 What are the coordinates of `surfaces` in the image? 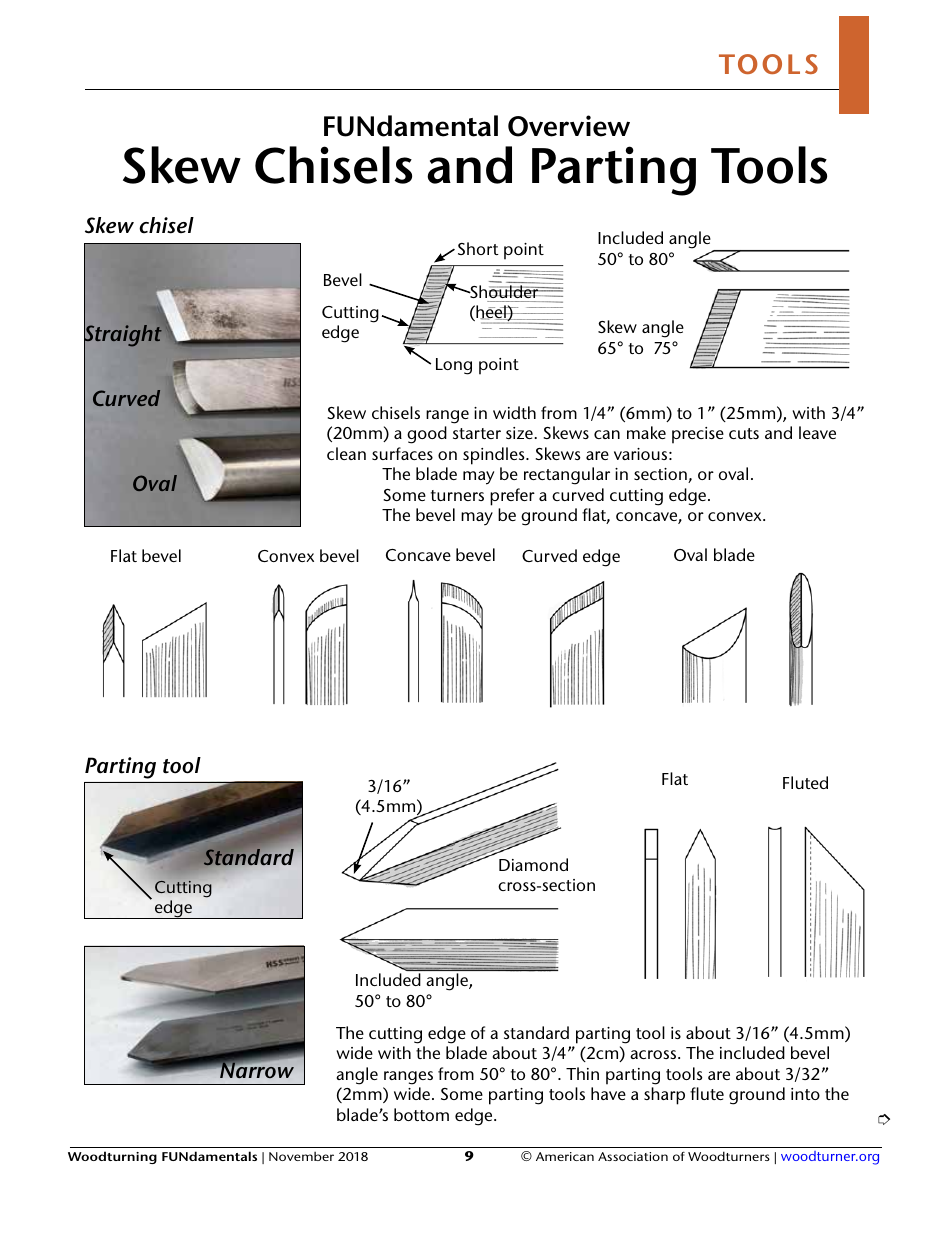 It's located at (402, 453).
